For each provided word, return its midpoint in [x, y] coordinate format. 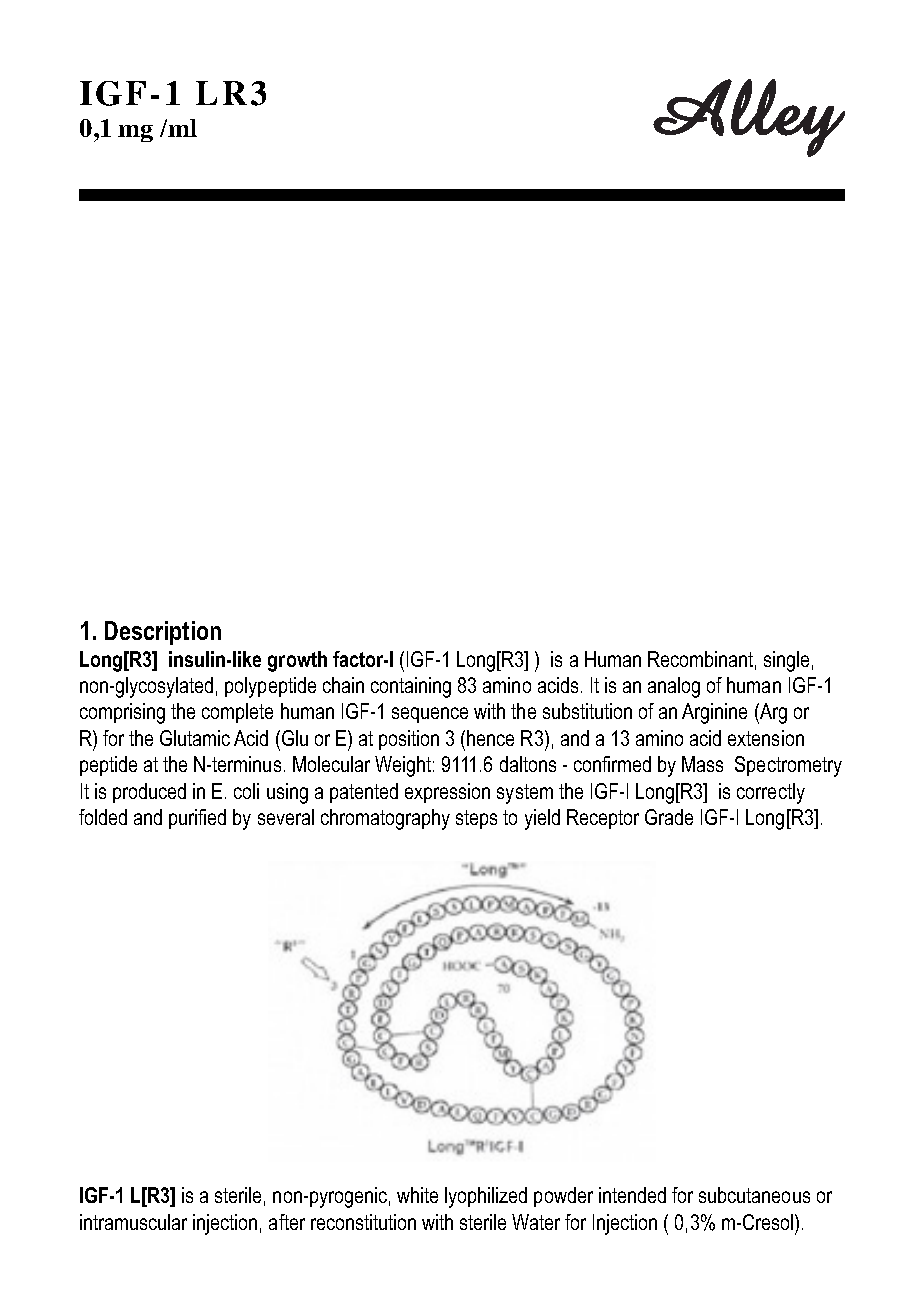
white [417, 1195]
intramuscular [133, 1222]
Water [536, 1222]
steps [476, 819]
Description [163, 633]
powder [563, 1197]
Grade [669, 817]
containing [411, 687]
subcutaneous [754, 1195]
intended [632, 1195]
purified [197, 819]
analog [674, 687]
